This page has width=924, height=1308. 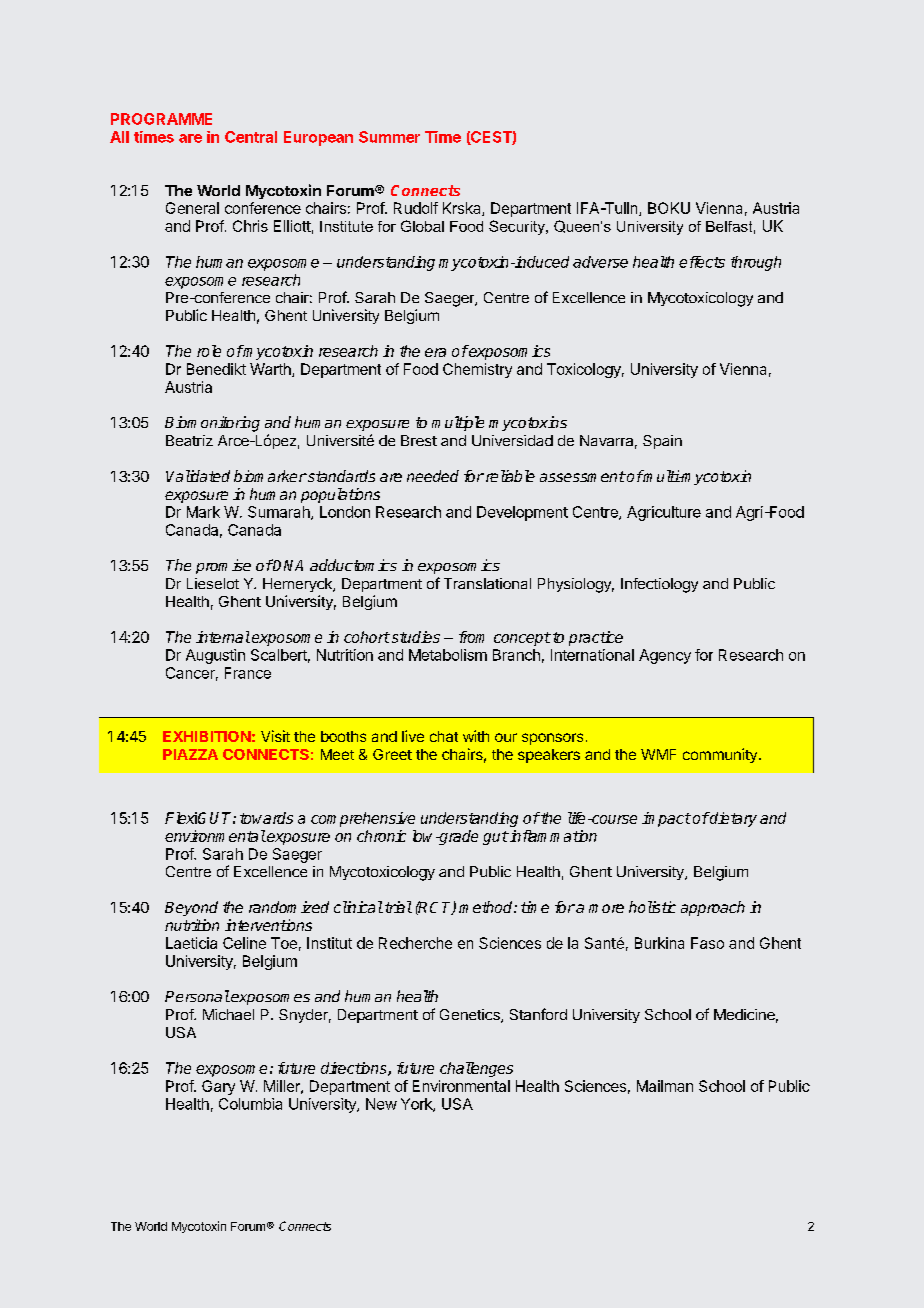 What do you see at coordinates (218, 1087) in the page?
I see `Gary` at bounding box center [218, 1087].
